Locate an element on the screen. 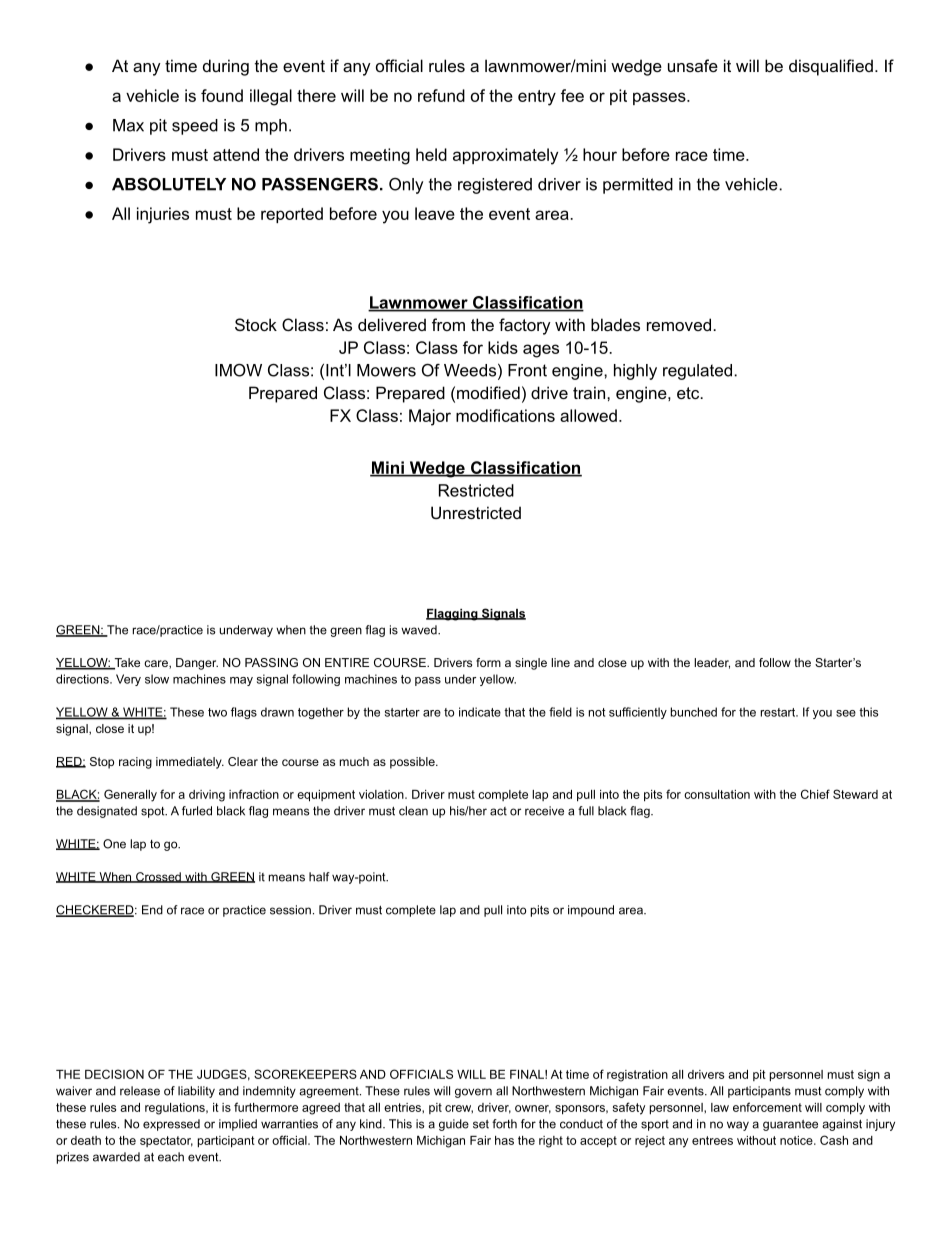 The height and width of the screenshot is (1233, 952). expressed is located at coordinates (171, 1125).
